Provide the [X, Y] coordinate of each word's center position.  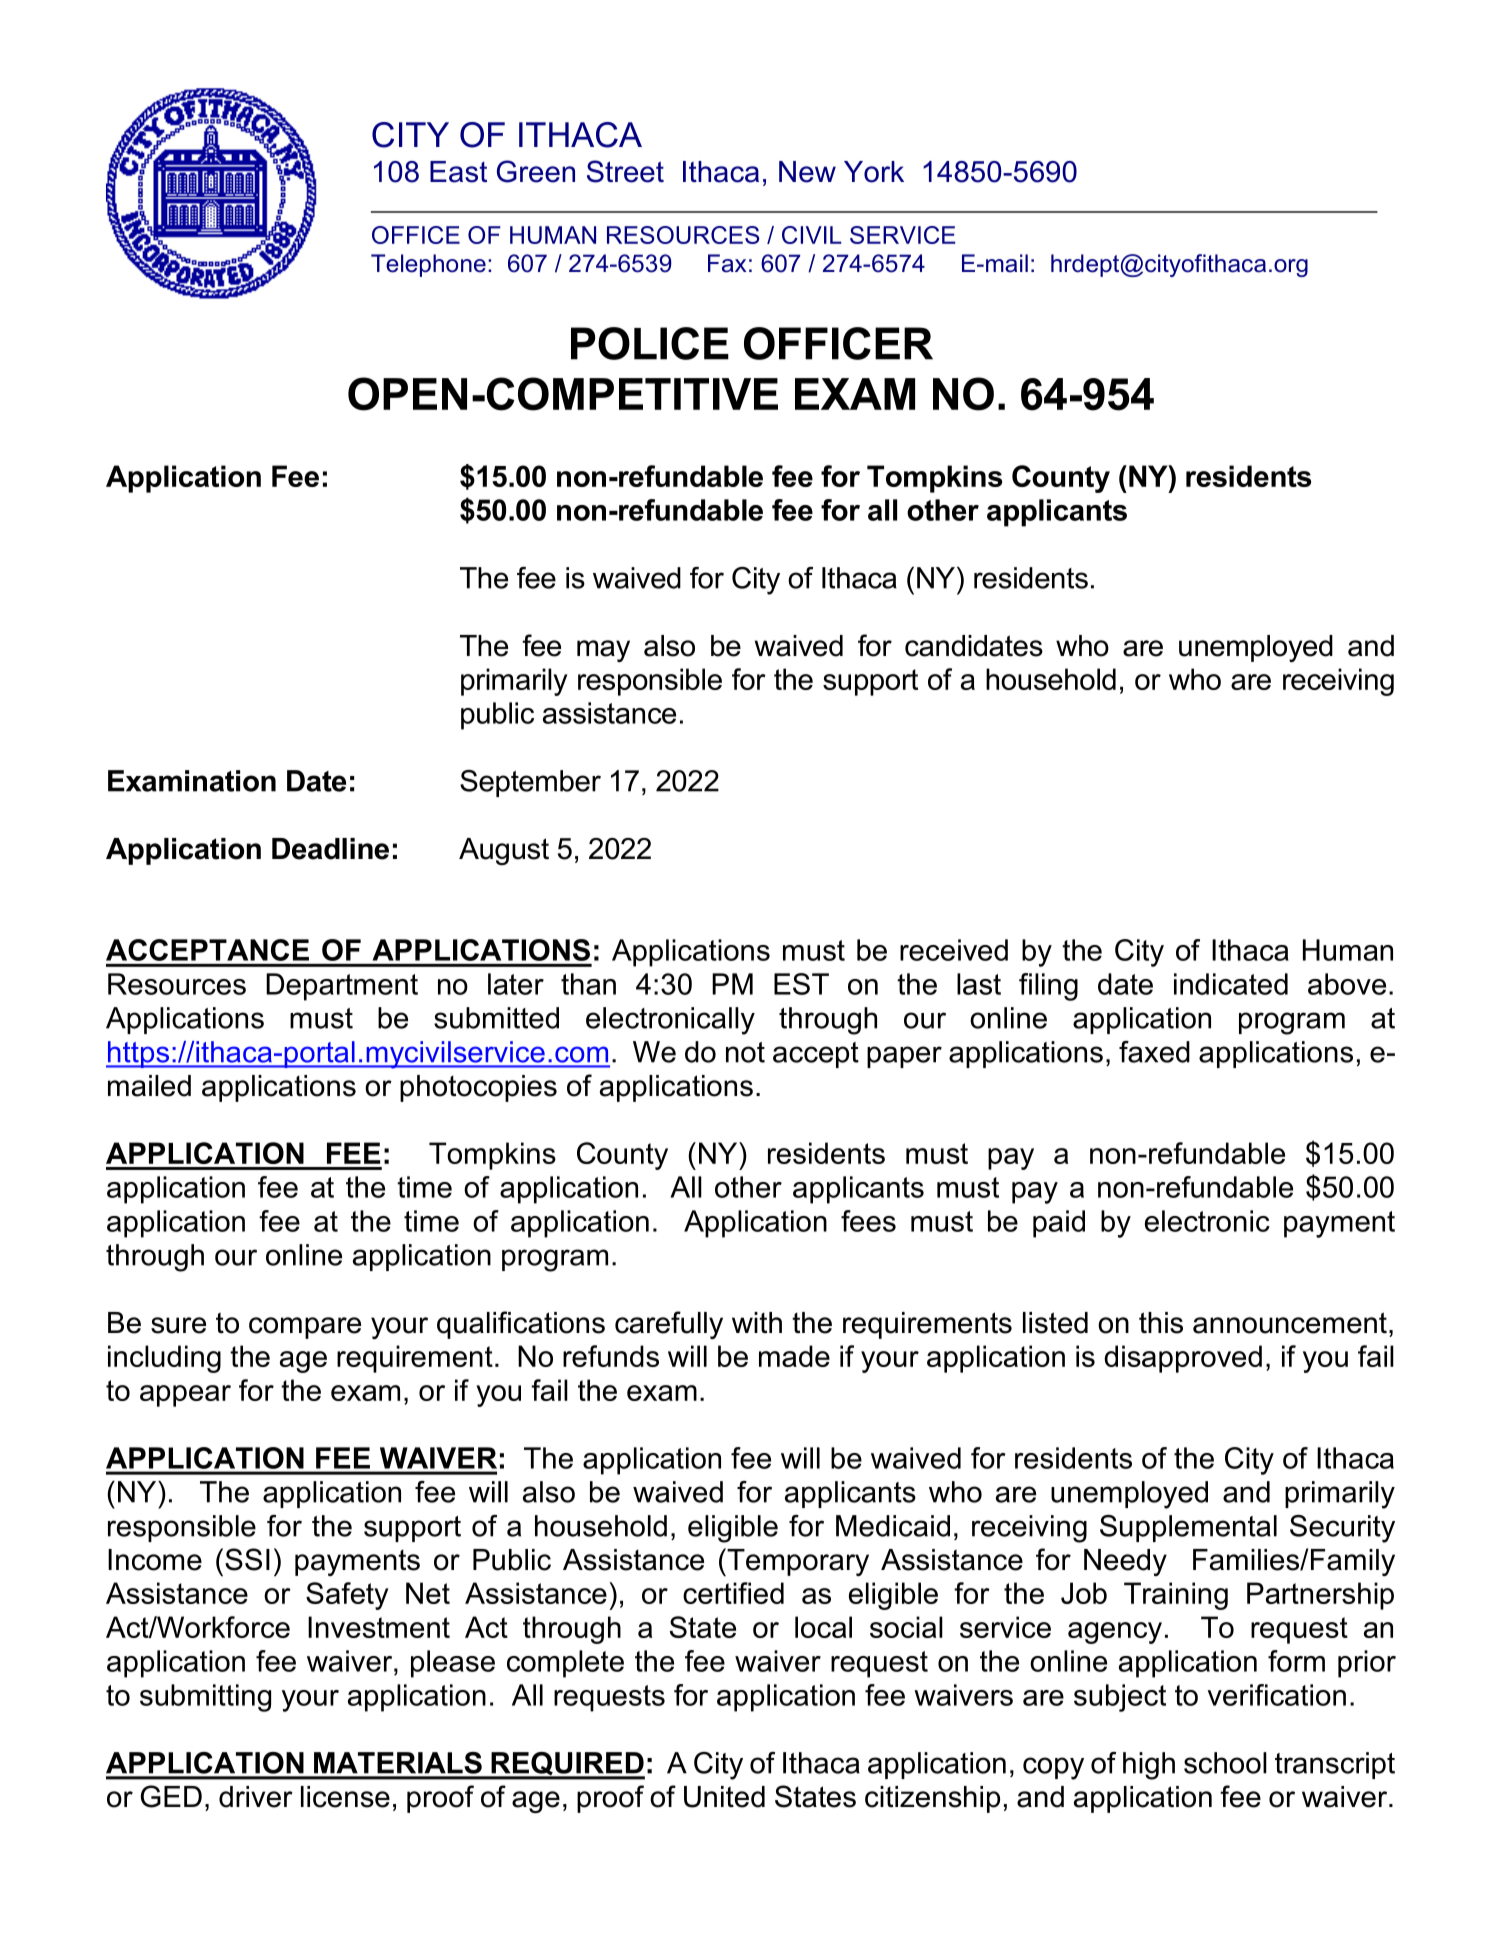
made [794, 1356]
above [1347, 984]
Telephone [428, 265]
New [807, 172]
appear [185, 1396]
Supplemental [1188, 1528]
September [530, 783]
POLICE [650, 343]
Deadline [330, 849]
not [745, 1052]
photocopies [478, 1088]
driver [256, 1797]
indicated [1231, 984]
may [603, 651]
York [874, 172]
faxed [1154, 1052]
